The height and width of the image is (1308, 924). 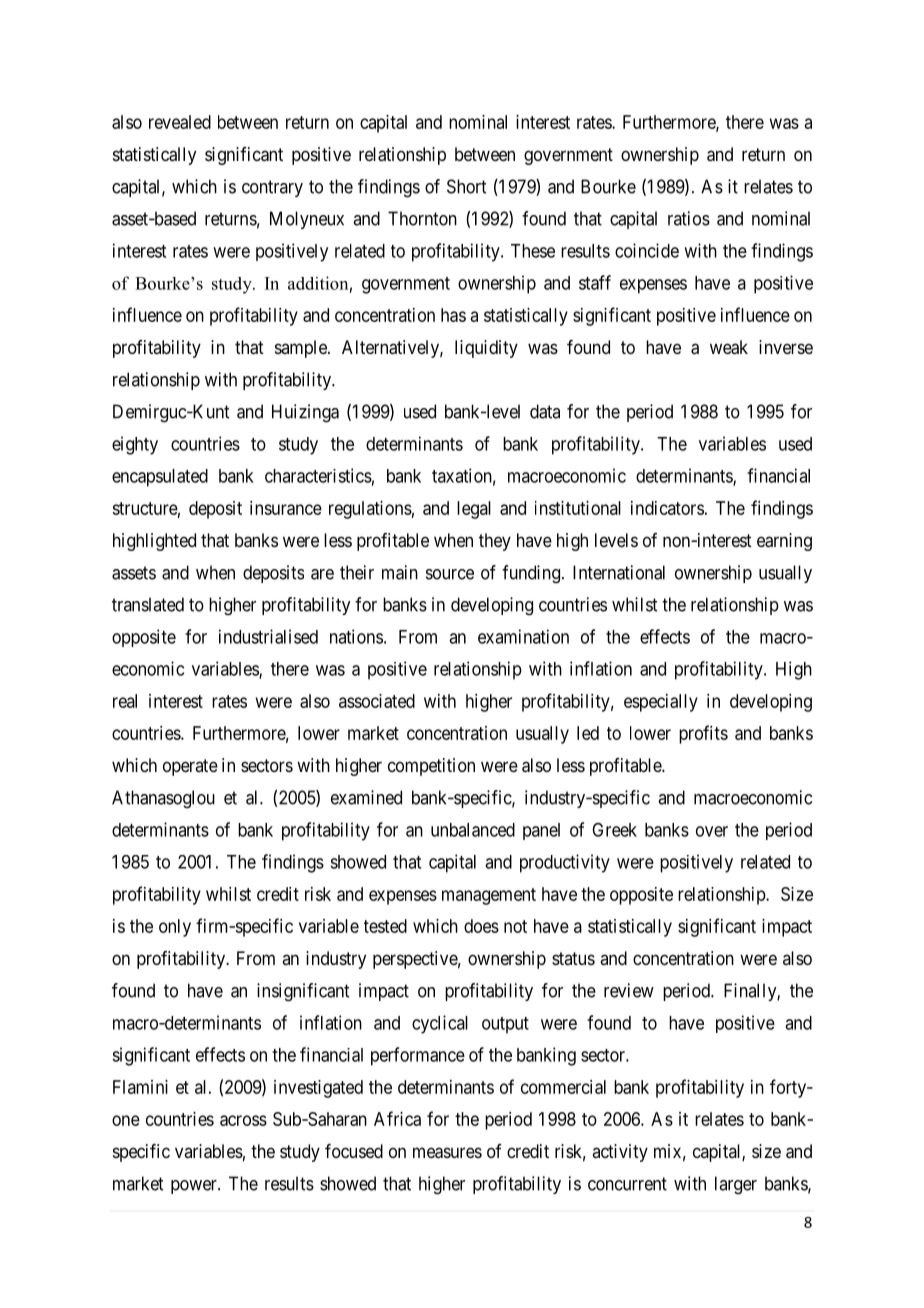 I want to click on operate, so click(x=190, y=767).
